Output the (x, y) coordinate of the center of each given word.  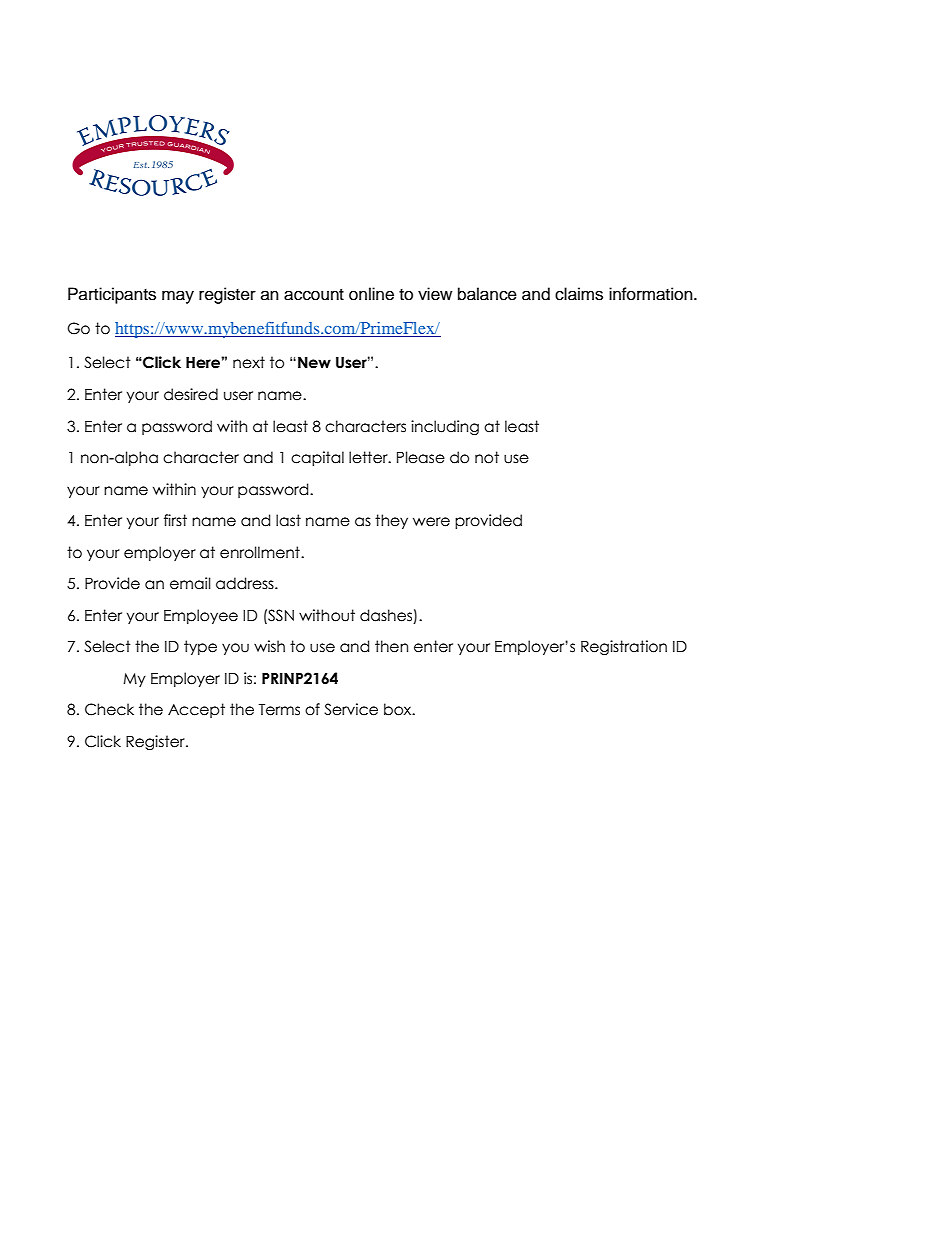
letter (369, 457)
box (399, 709)
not (487, 457)
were (431, 522)
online (371, 294)
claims (579, 294)
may (178, 297)
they (391, 521)
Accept (196, 710)
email (190, 583)
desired (191, 394)
